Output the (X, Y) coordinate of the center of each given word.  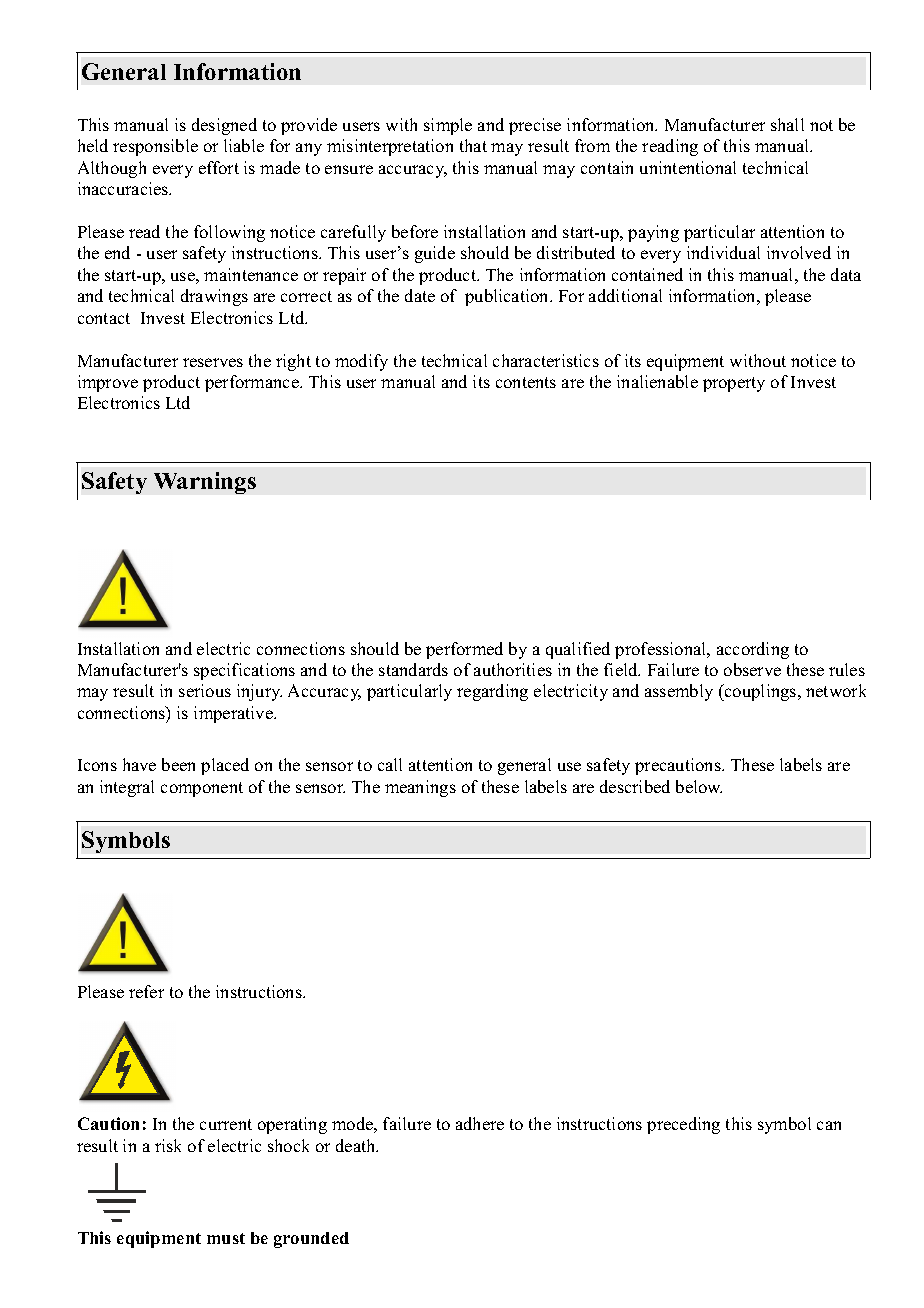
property (734, 384)
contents (526, 382)
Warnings (205, 483)
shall (787, 124)
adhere (480, 1123)
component (202, 789)
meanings (420, 788)
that (473, 145)
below (699, 786)
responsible (155, 147)
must (226, 1238)
